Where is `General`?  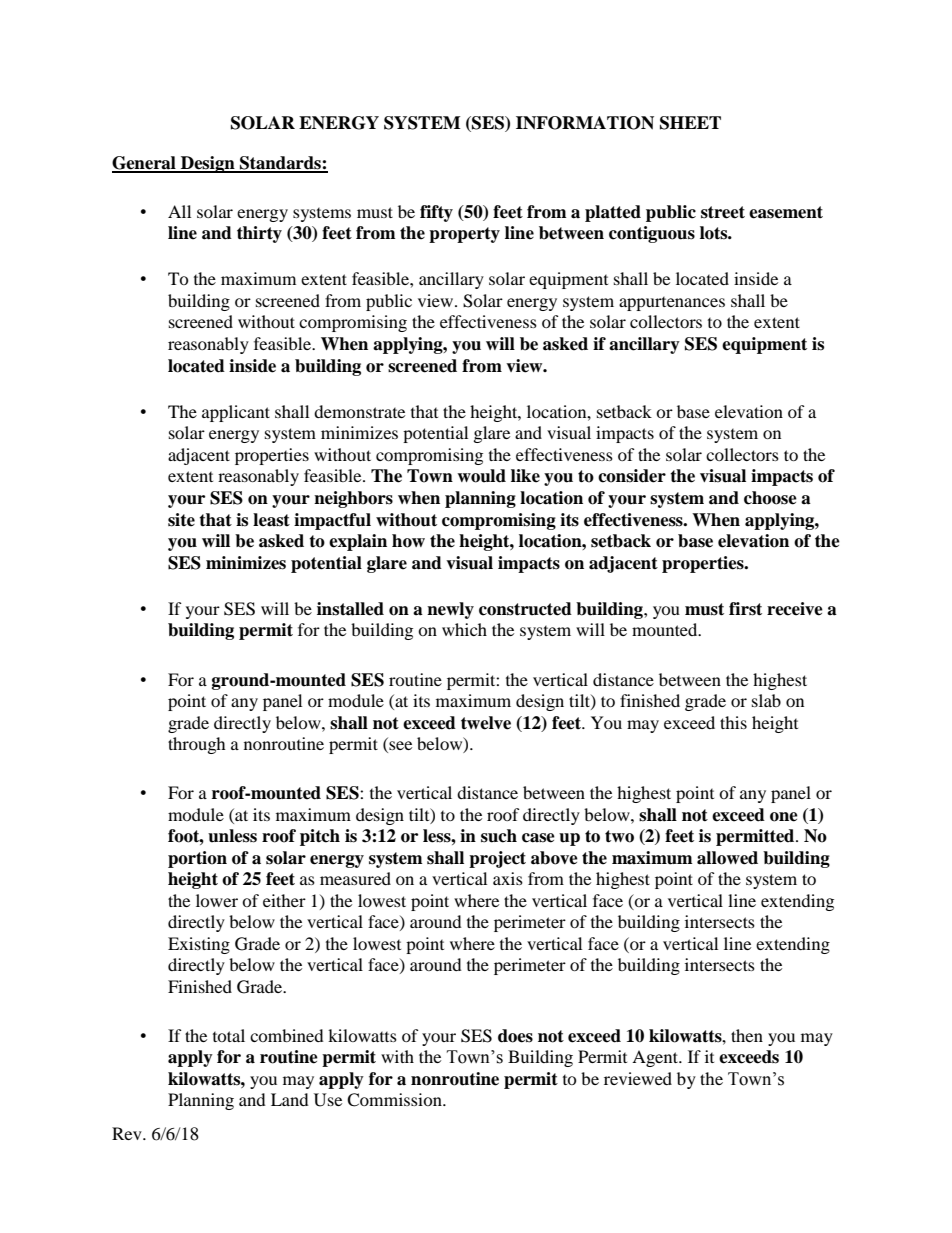
General is located at coordinates (145, 164).
